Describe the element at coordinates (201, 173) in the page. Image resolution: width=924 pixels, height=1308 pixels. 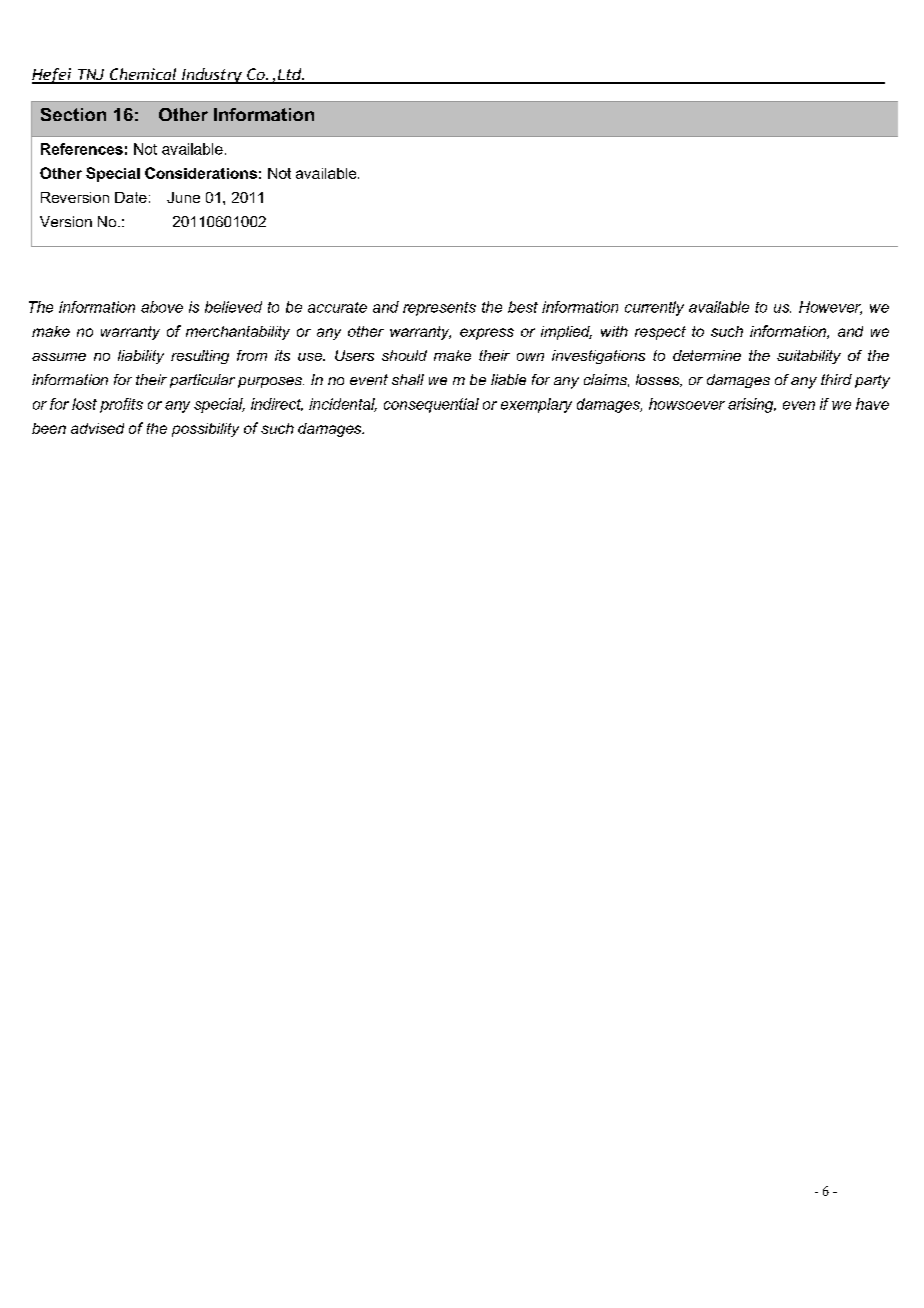
I see `Considerations` at that location.
